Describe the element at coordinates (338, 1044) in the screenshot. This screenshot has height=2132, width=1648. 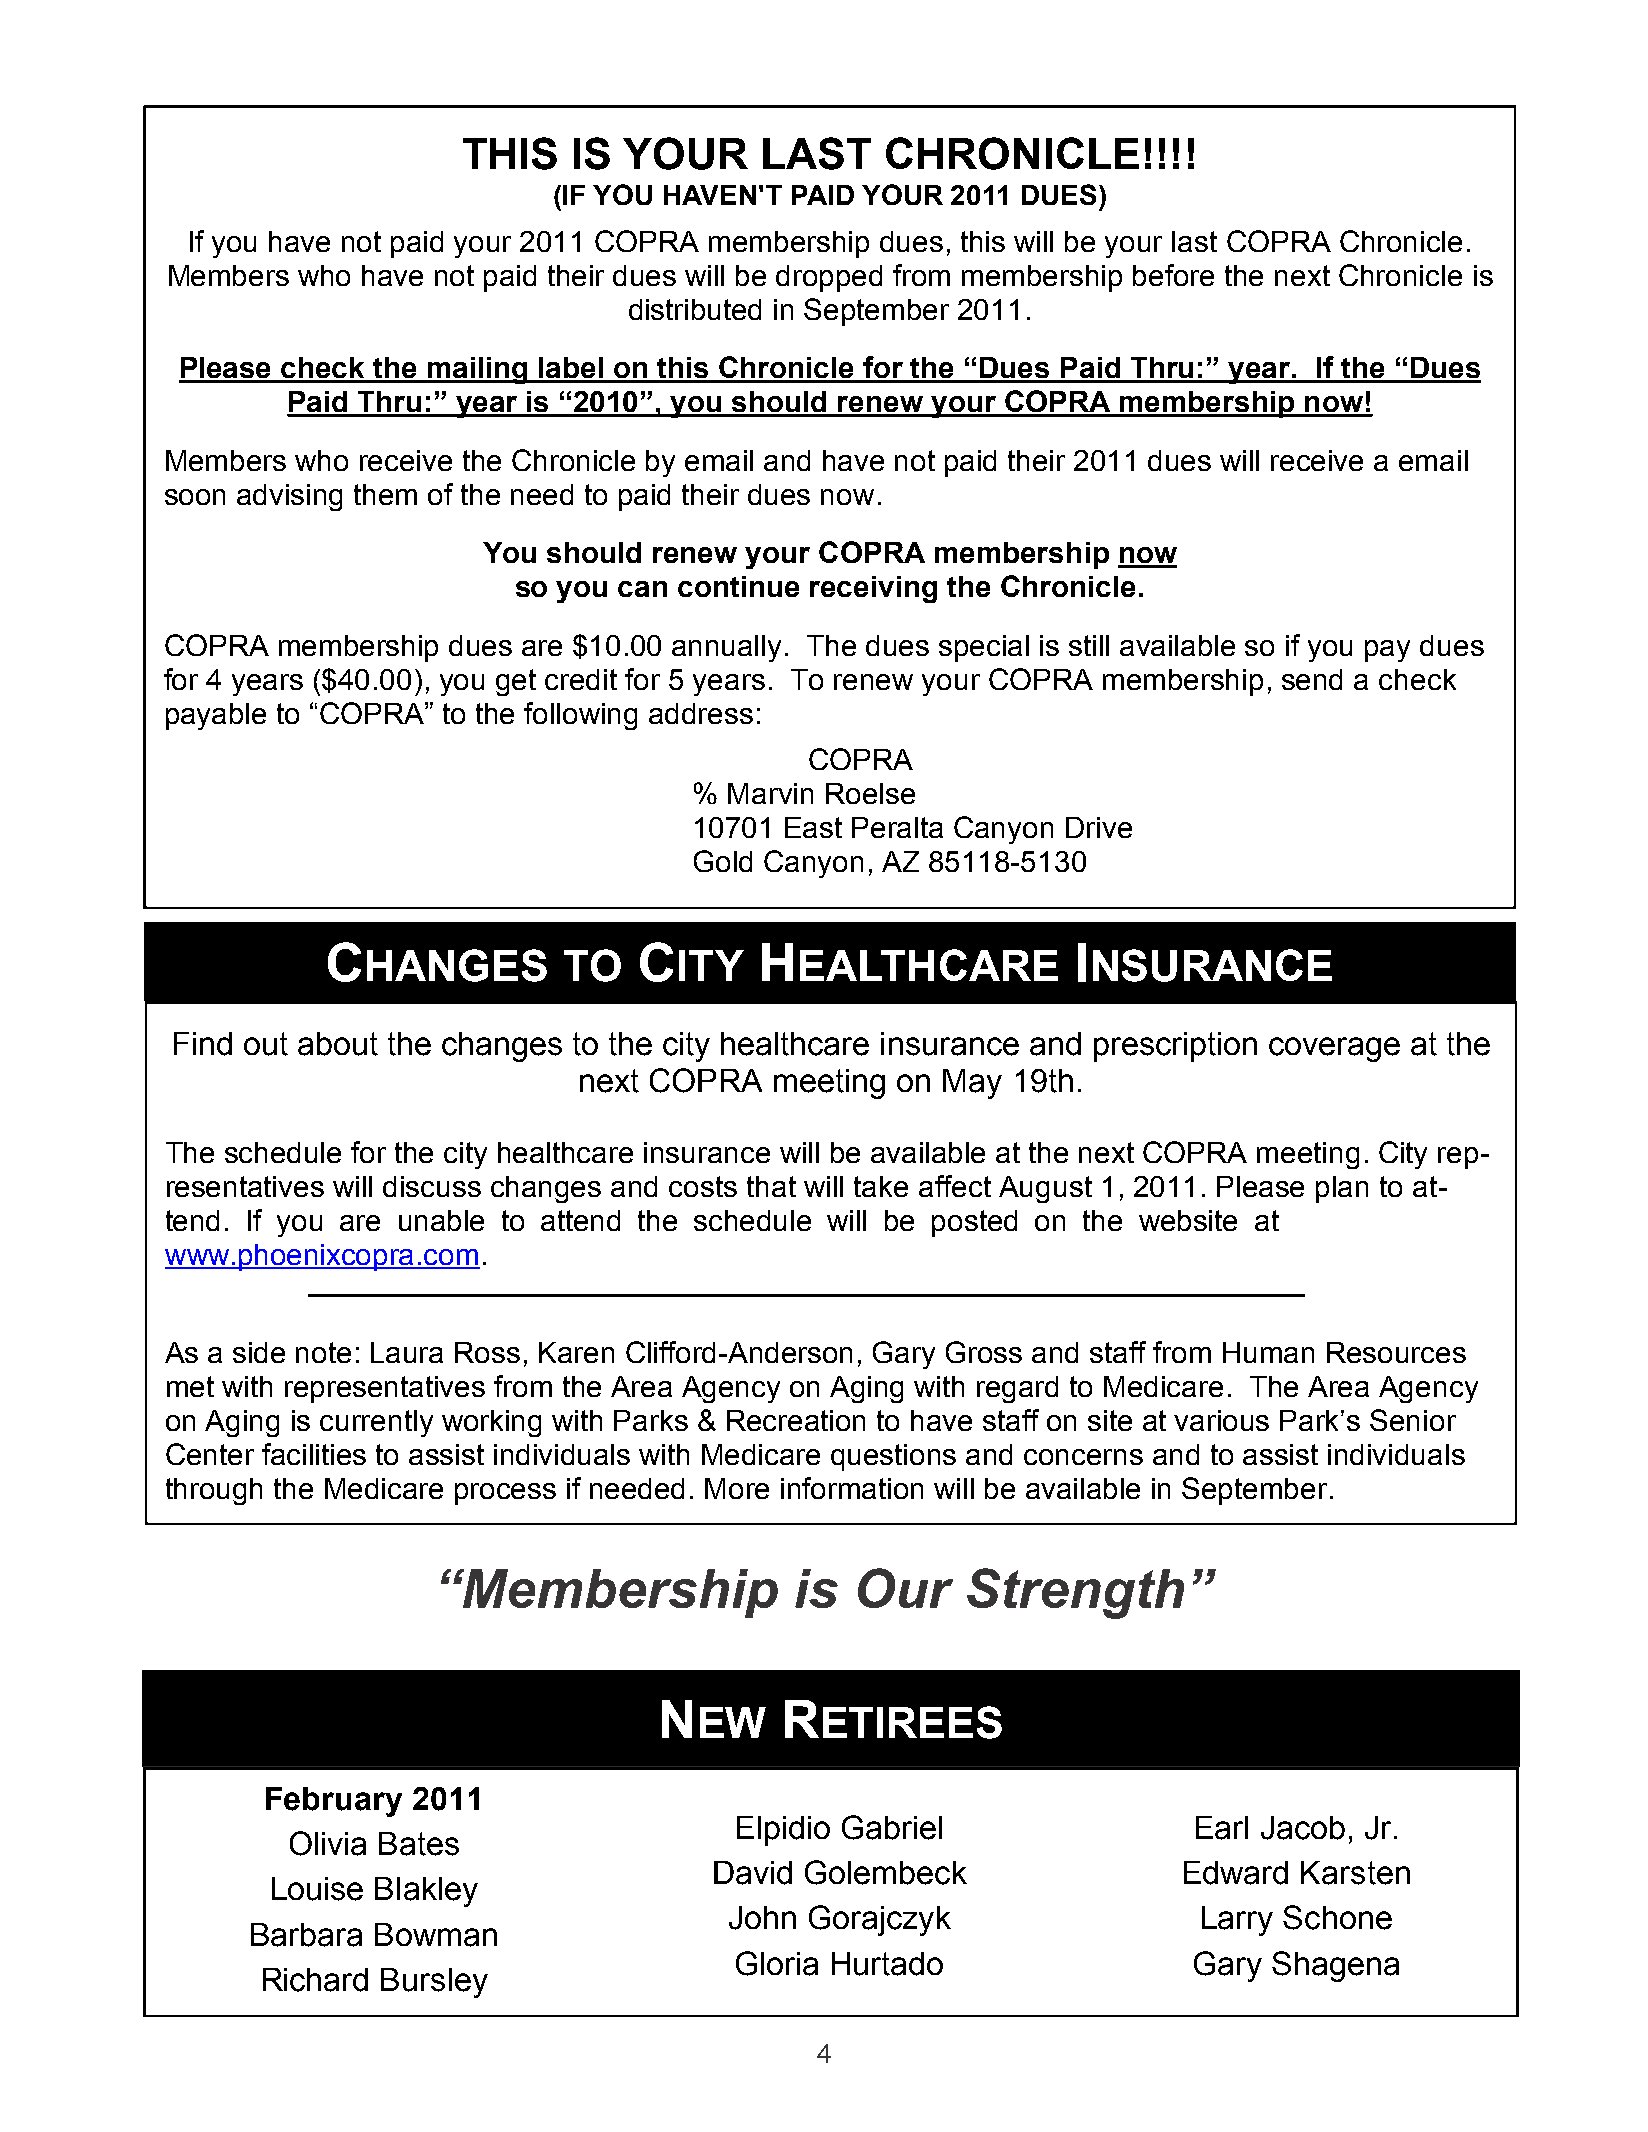
I see `about` at that location.
